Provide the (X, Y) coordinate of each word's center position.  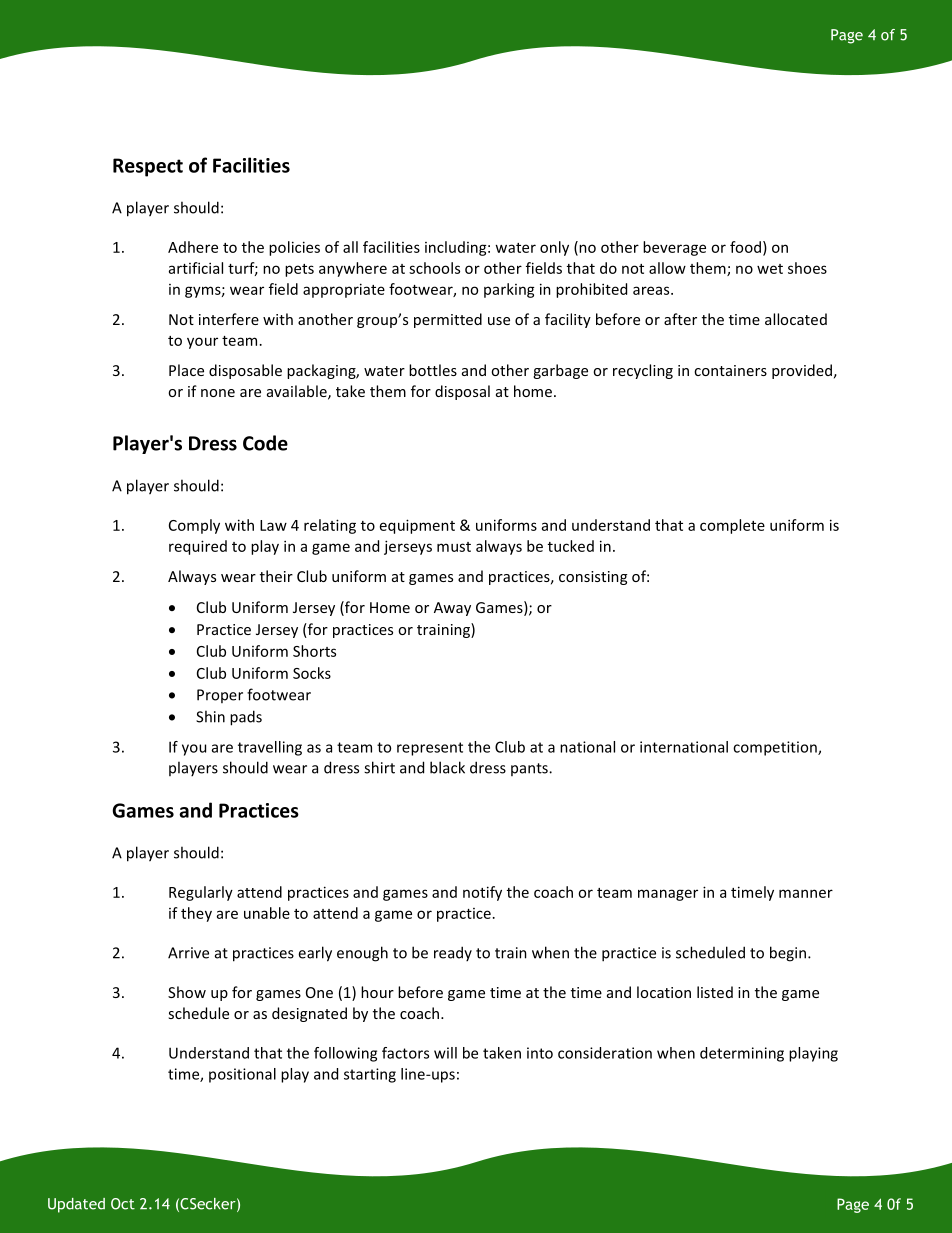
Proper (220, 696)
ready (453, 953)
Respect (148, 167)
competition (776, 748)
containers (730, 370)
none (218, 393)
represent (430, 749)
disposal (462, 392)
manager (668, 895)
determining (742, 1054)
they (196, 914)
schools (434, 268)
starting (370, 1075)
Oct (123, 1204)
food (745, 247)
